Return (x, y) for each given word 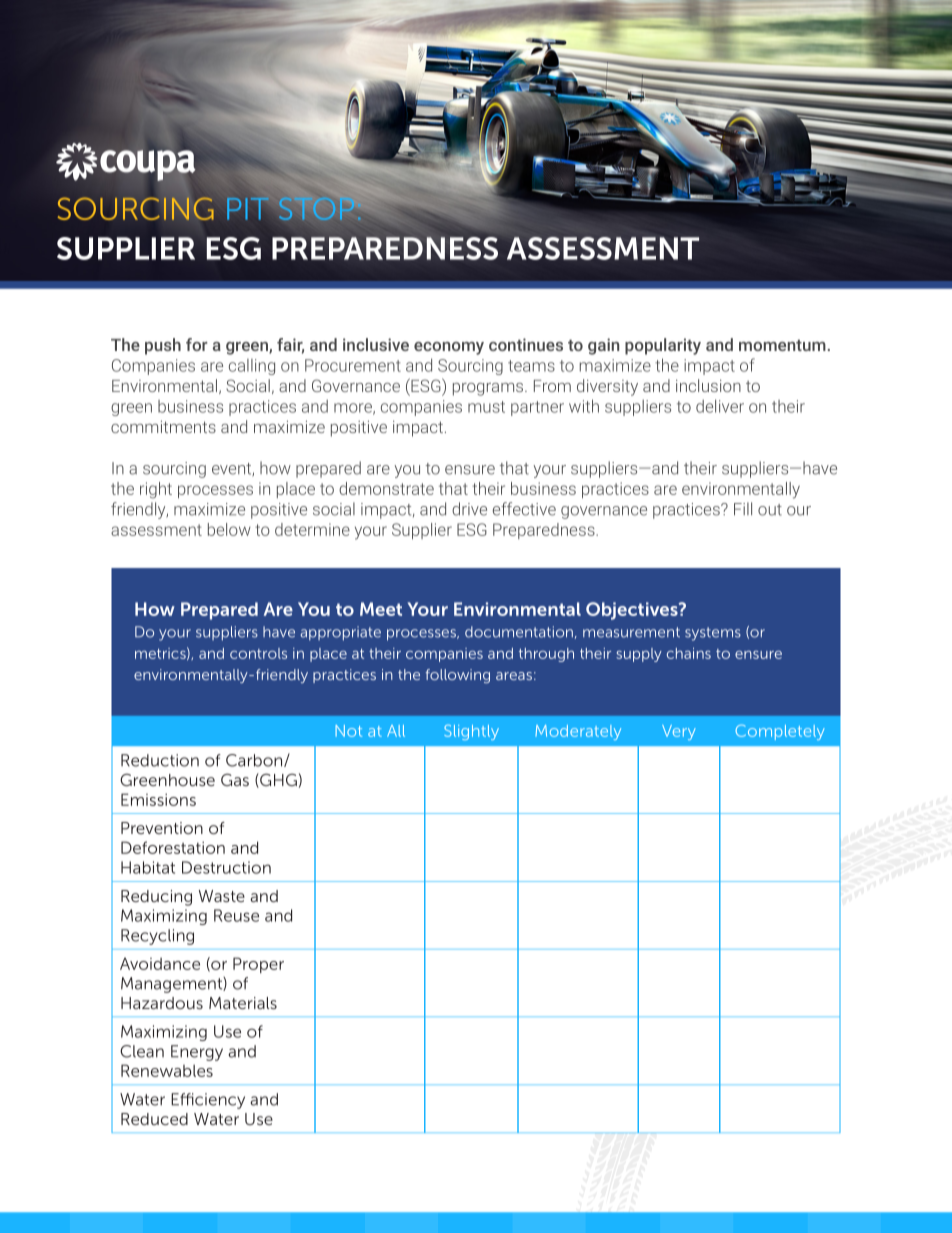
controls (258, 653)
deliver (720, 406)
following (458, 676)
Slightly (471, 732)
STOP (317, 208)
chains (689, 653)
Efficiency (208, 1101)
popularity (663, 346)
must (486, 407)
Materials (243, 1003)
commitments (163, 426)
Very (679, 732)
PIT (249, 207)
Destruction (226, 867)
